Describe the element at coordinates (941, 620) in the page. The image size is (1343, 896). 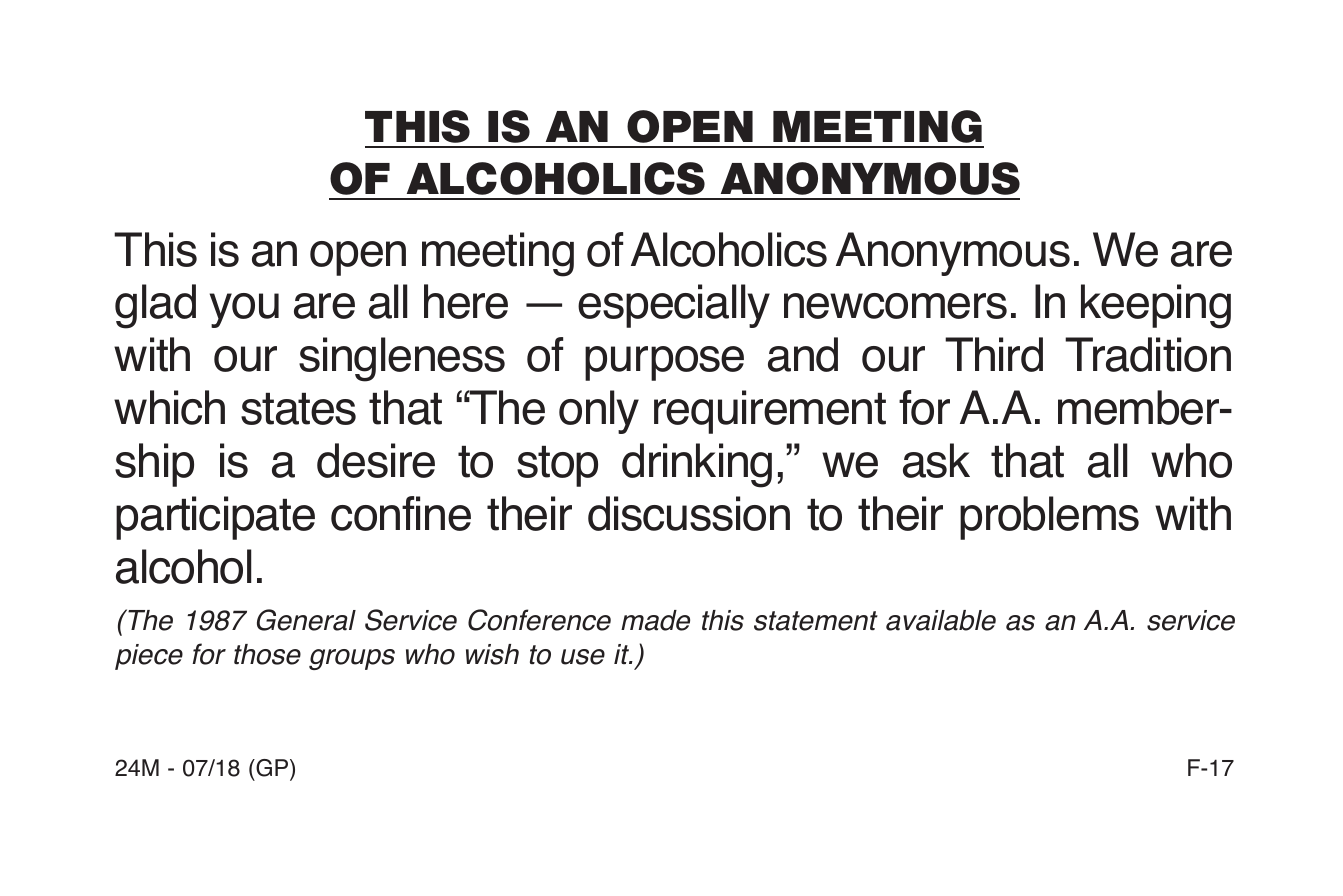
I see `available` at that location.
